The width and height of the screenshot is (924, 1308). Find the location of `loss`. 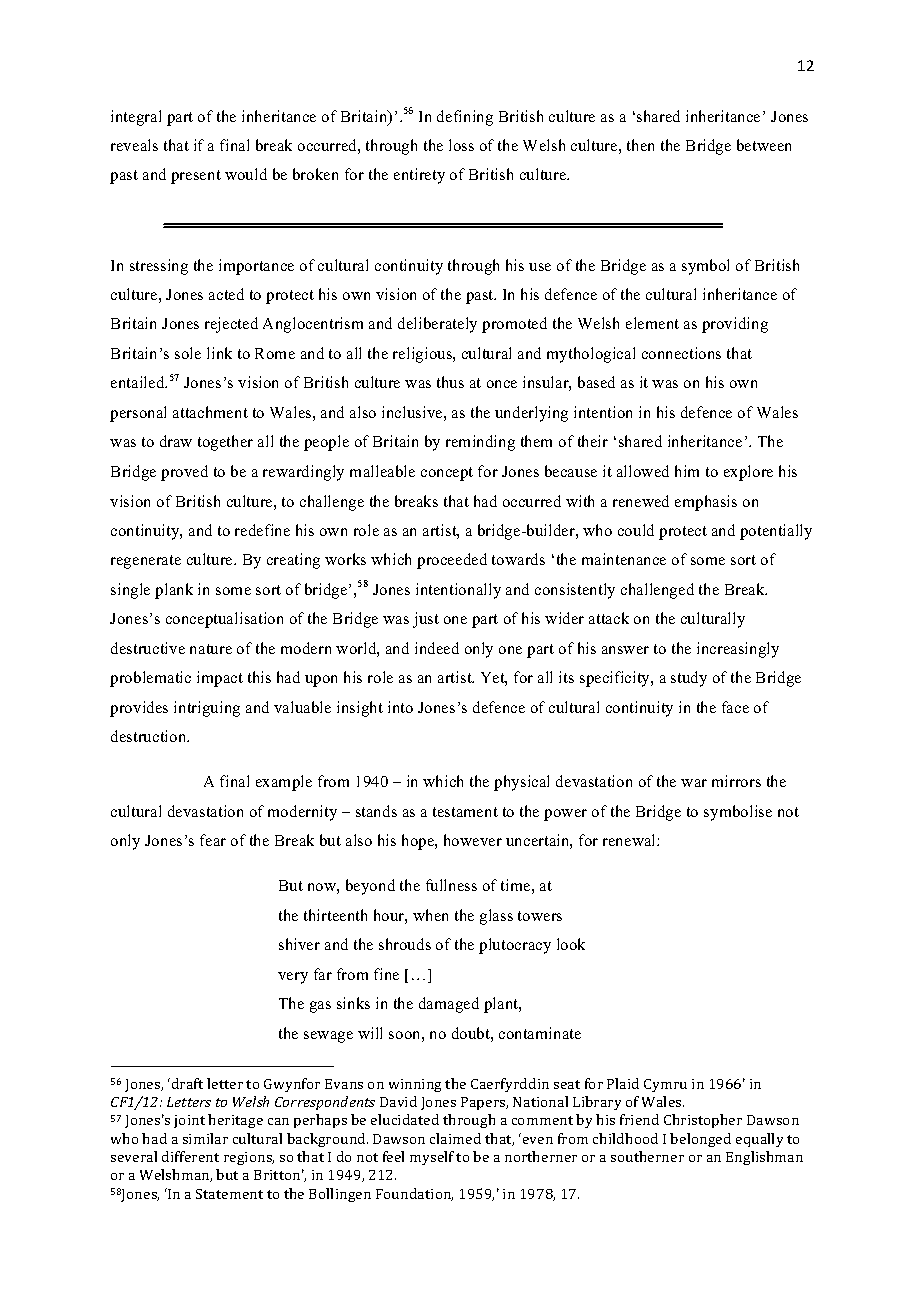

loss is located at coordinates (461, 145).
